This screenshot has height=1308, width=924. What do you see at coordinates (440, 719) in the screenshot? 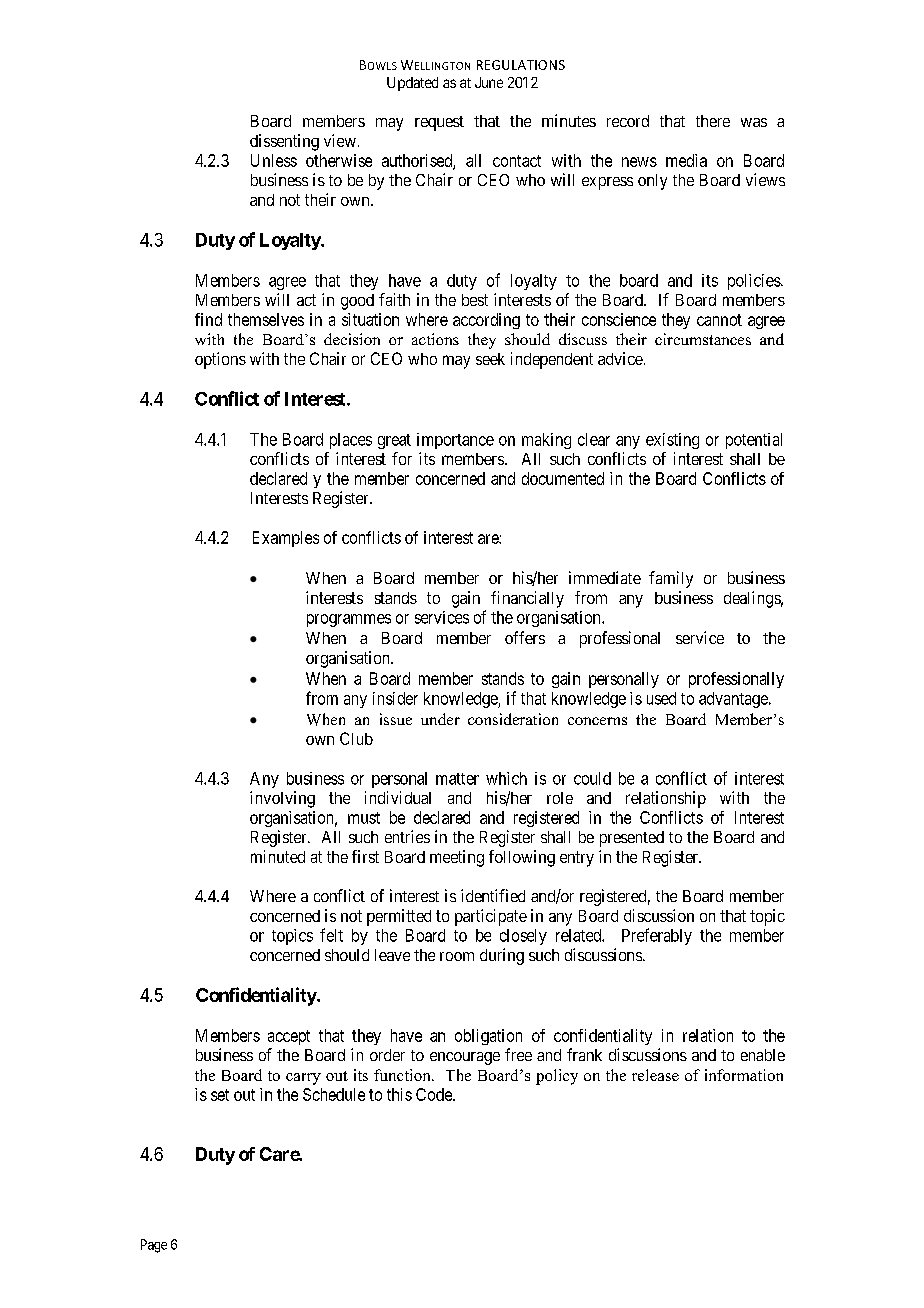
I see `under` at bounding box center [440, 719].
